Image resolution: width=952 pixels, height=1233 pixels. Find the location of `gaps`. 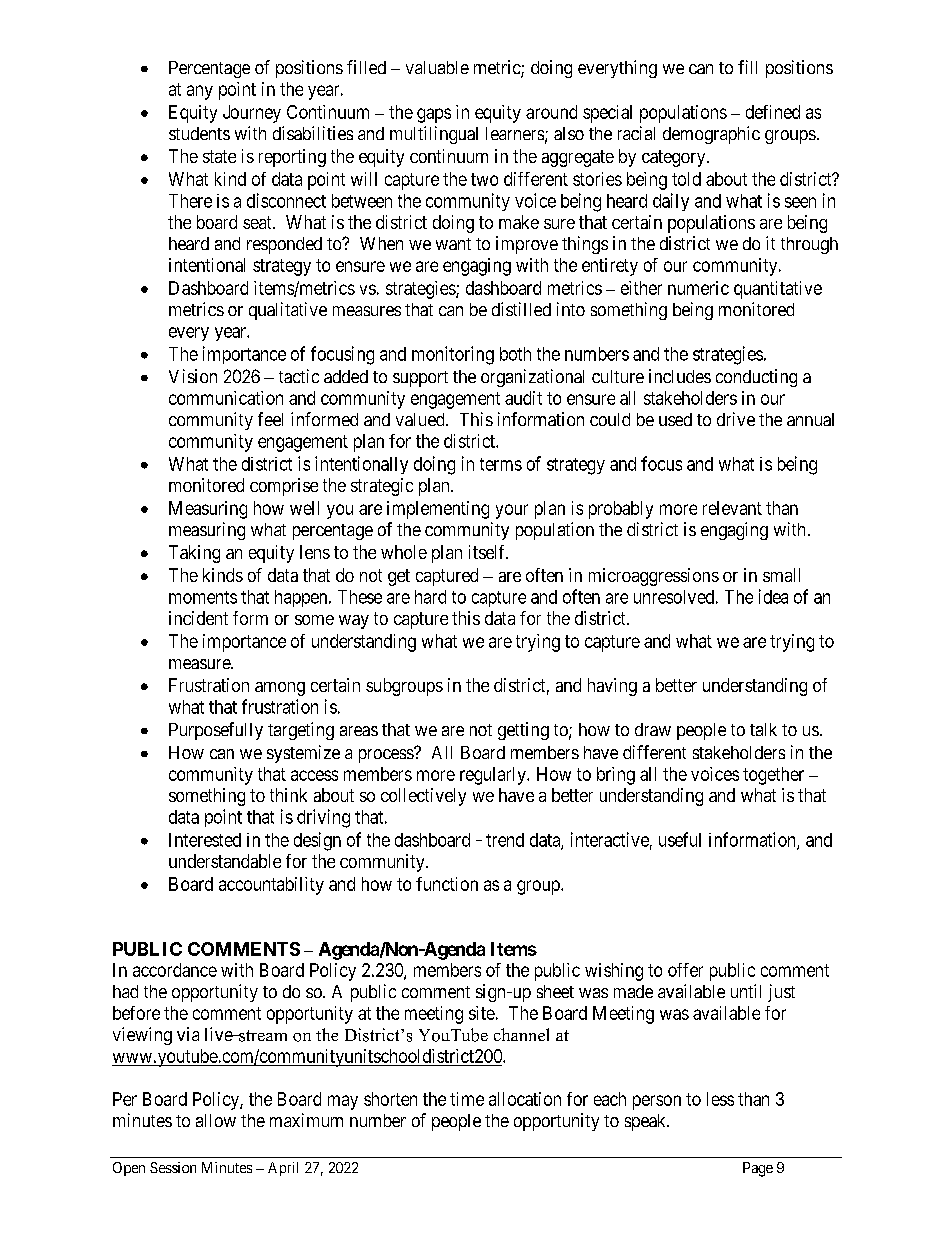

gaps is located at coordinates (434, 115).
